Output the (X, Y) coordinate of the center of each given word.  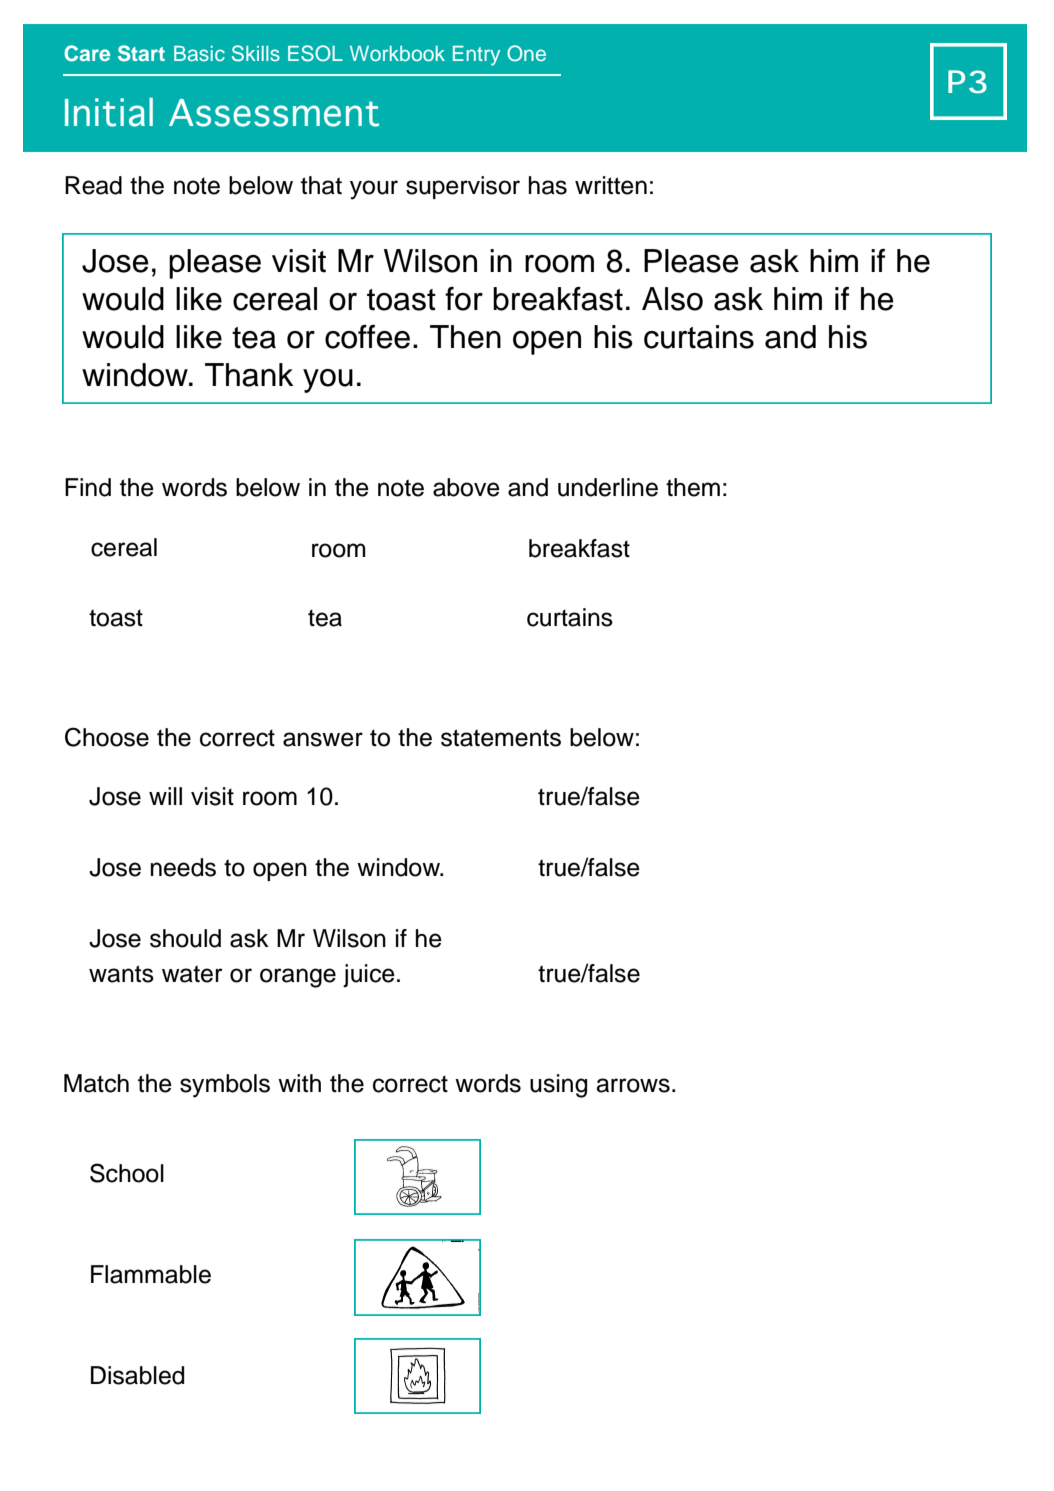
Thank (249, 375)
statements (501, 738)
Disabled (137, 1375)
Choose (107, 737)
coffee (367, 336)
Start (141, 53)
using (558, 1086)
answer (323, 739)
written (611, 185)
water (192, 974)
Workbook (397, 53)
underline (608, 487)
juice (369, 975)
